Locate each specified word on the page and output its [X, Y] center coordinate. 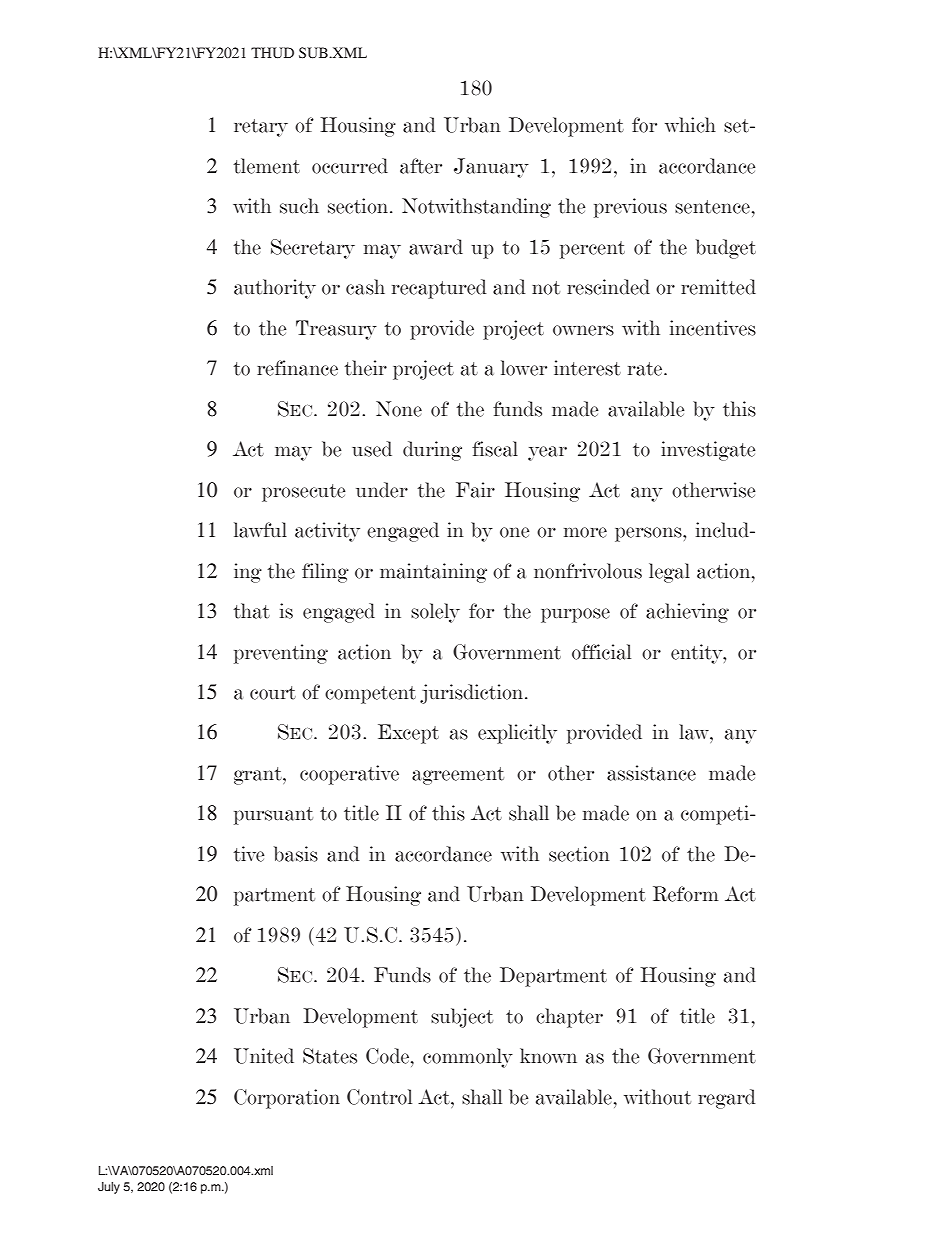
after [421, 166]
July [109, 1188]
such [299, 206]
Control [379, 1097]
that [251, 611]
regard [726, 1099]
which [690, 125]
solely [435, 613]
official [601, 652]
